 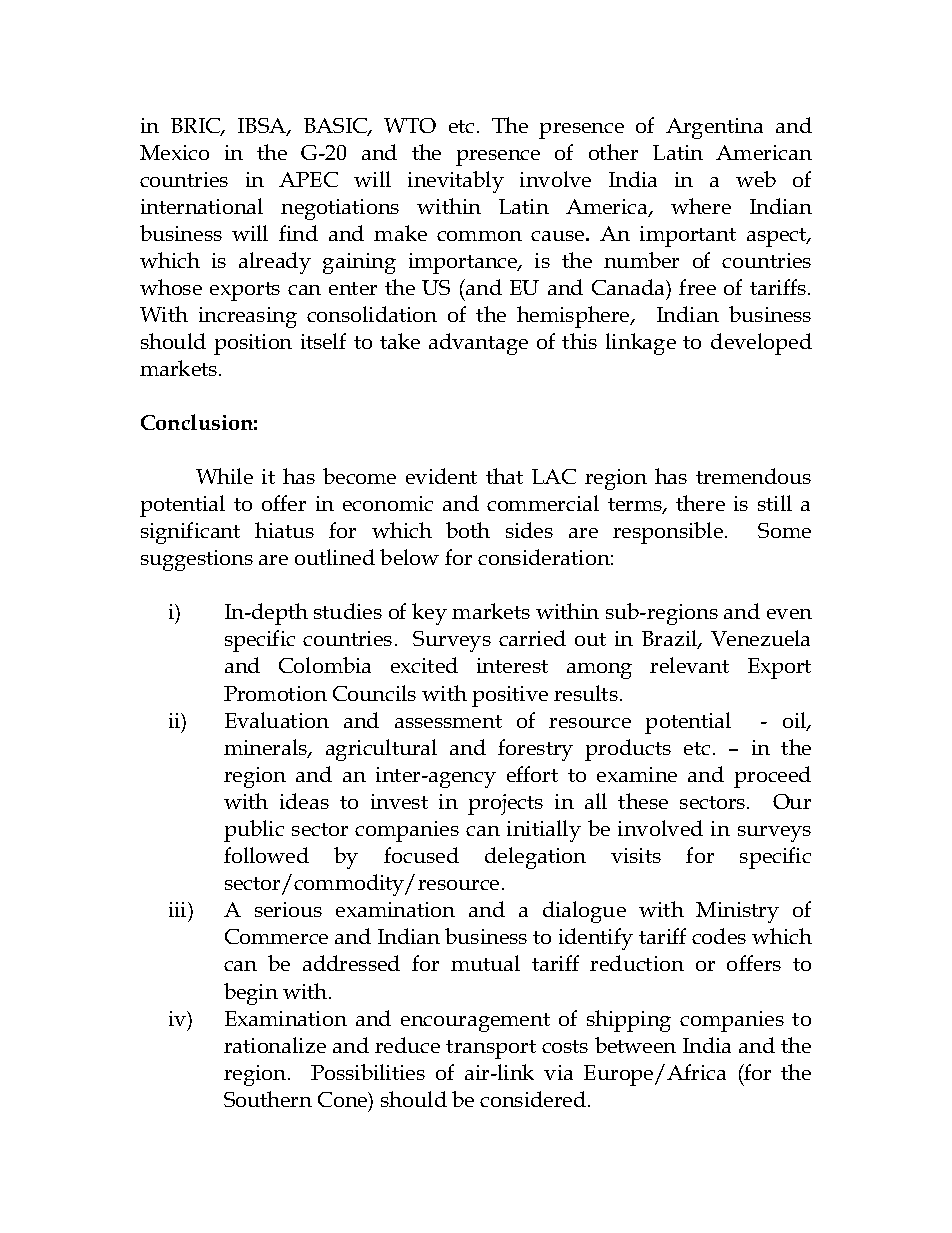 I want to click on suggestions, so click(x=197, y=560).
